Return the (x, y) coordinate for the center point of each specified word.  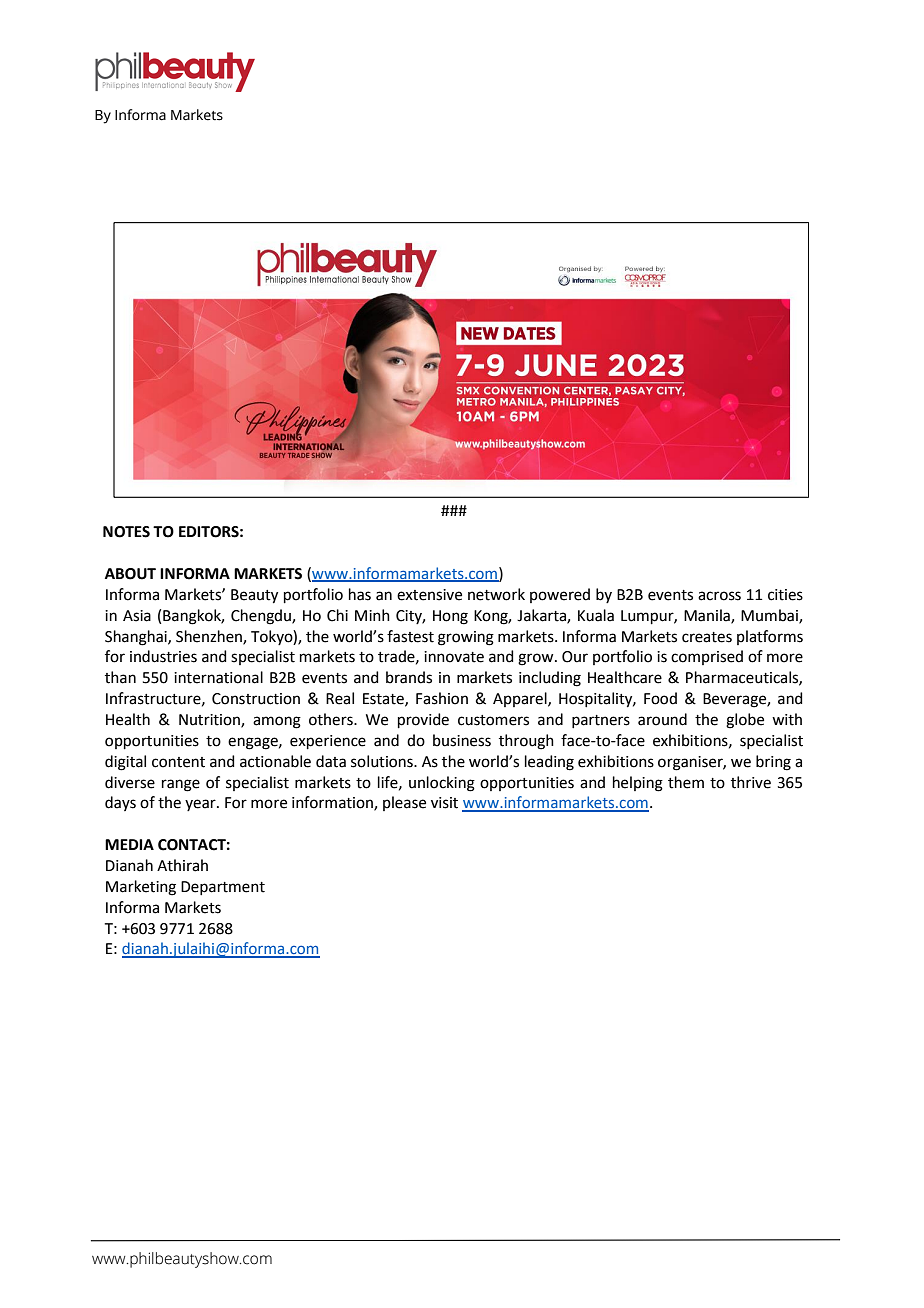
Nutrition (210, 721)
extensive (429, 595)
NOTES (126, 532)
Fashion (442, 698)
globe (745, 721)
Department (223, 888)
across (719, 596)
